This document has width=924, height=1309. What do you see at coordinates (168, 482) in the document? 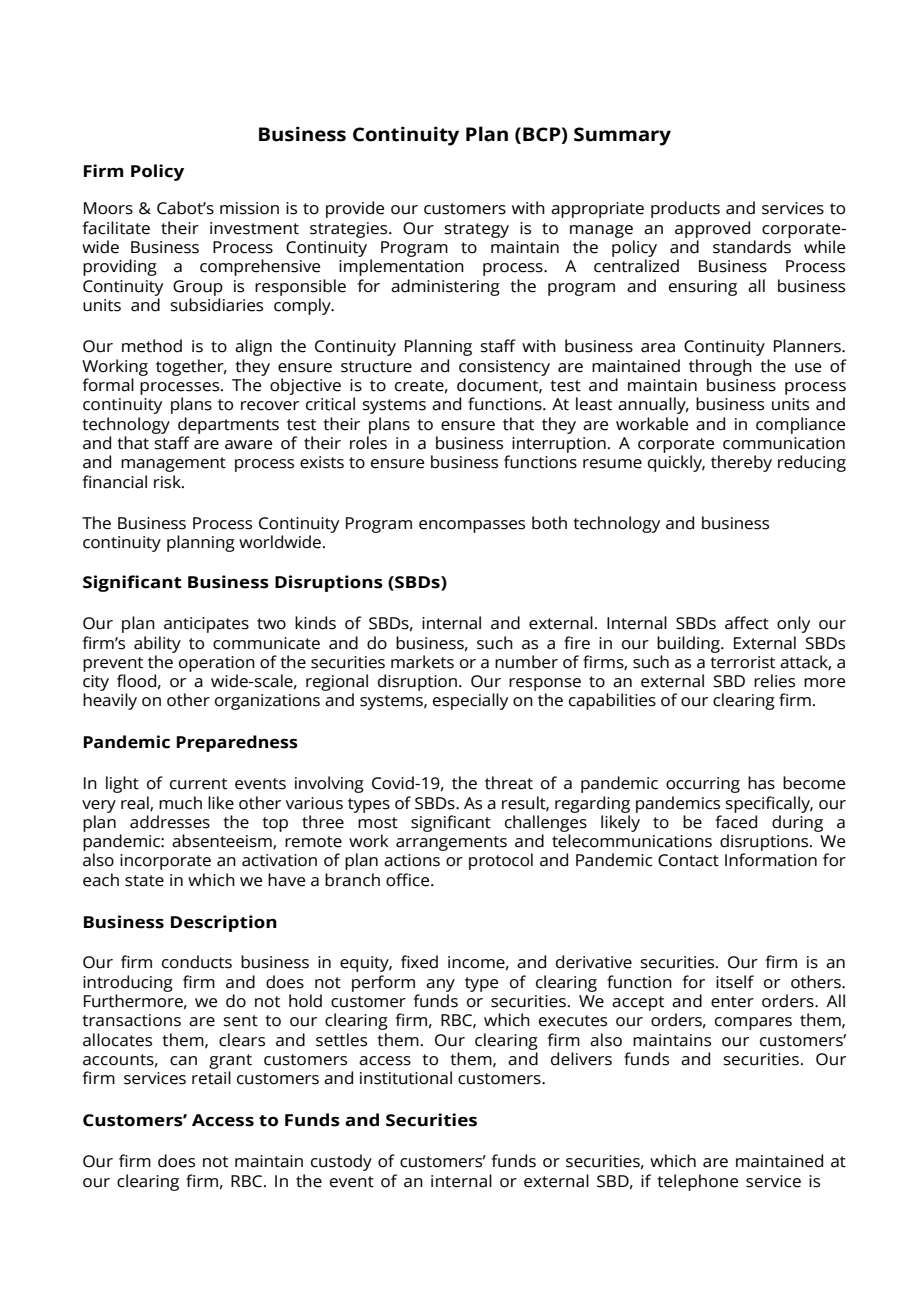
I see `risk` at bounding box center [168, 482].
